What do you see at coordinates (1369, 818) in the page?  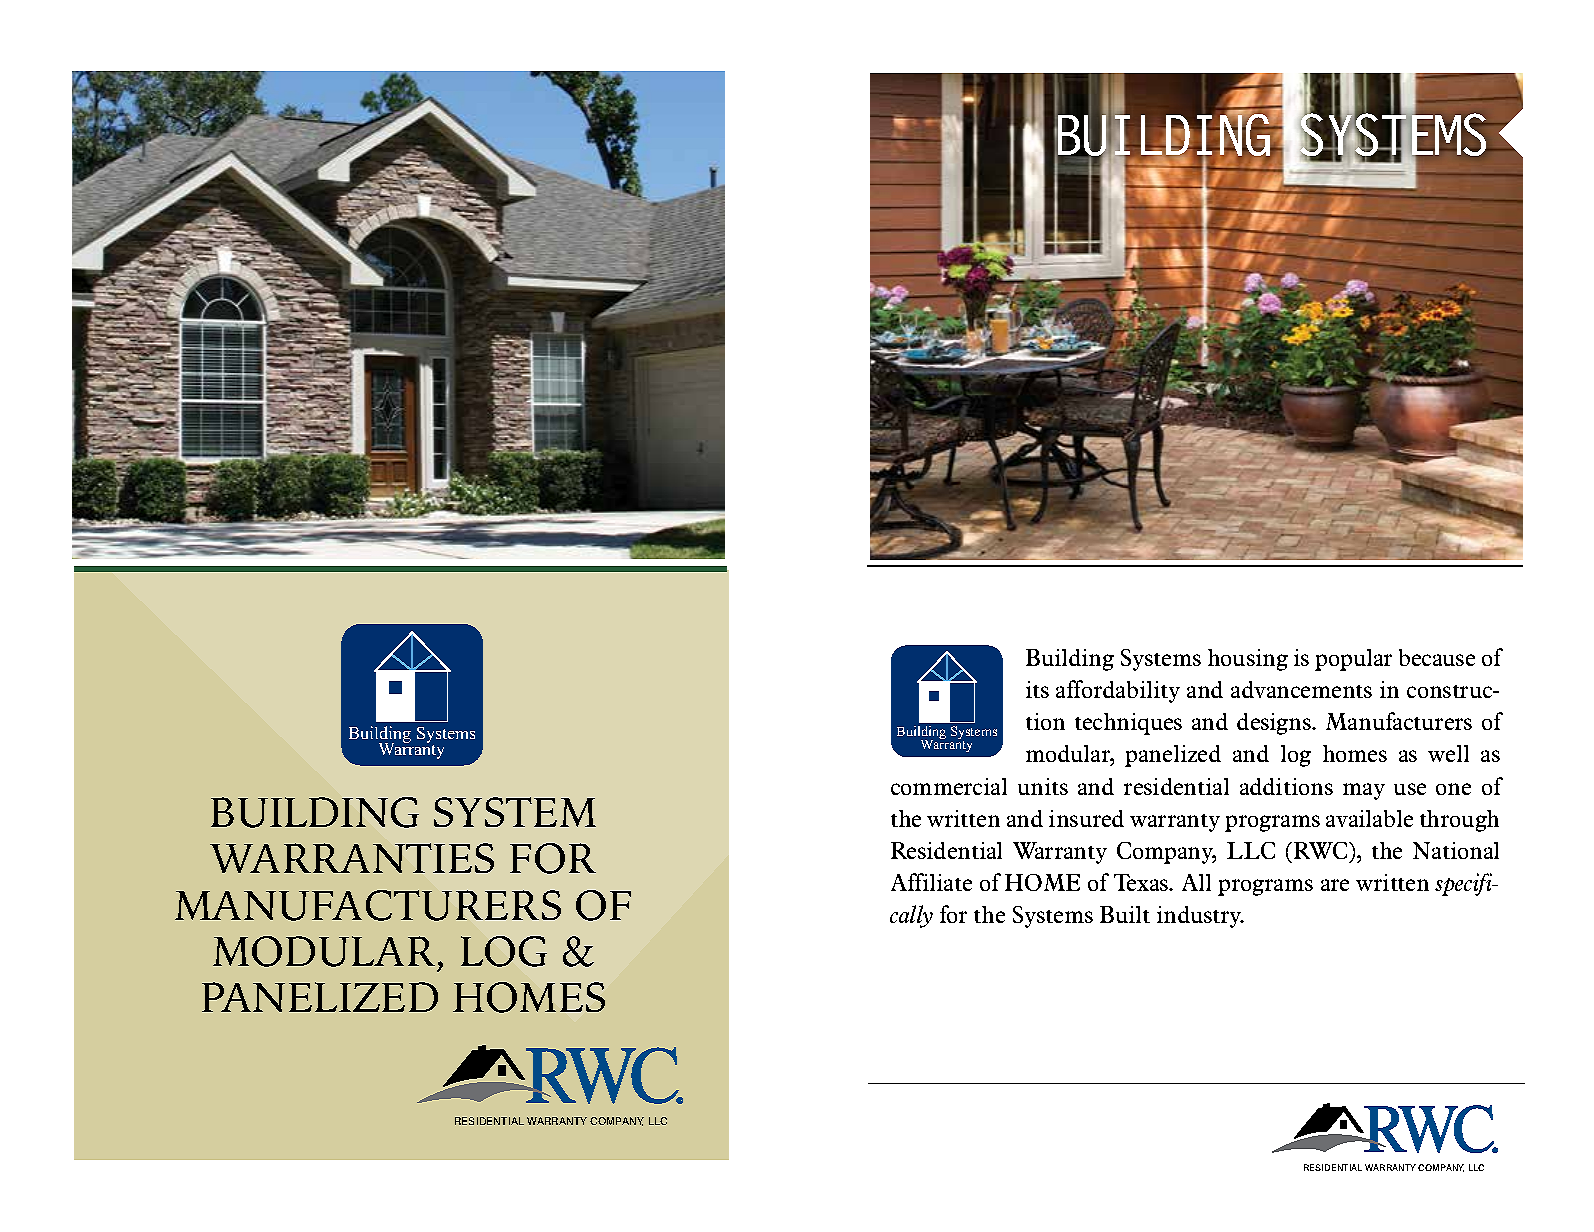 I see `available` at bounding box center [1369, 818].
